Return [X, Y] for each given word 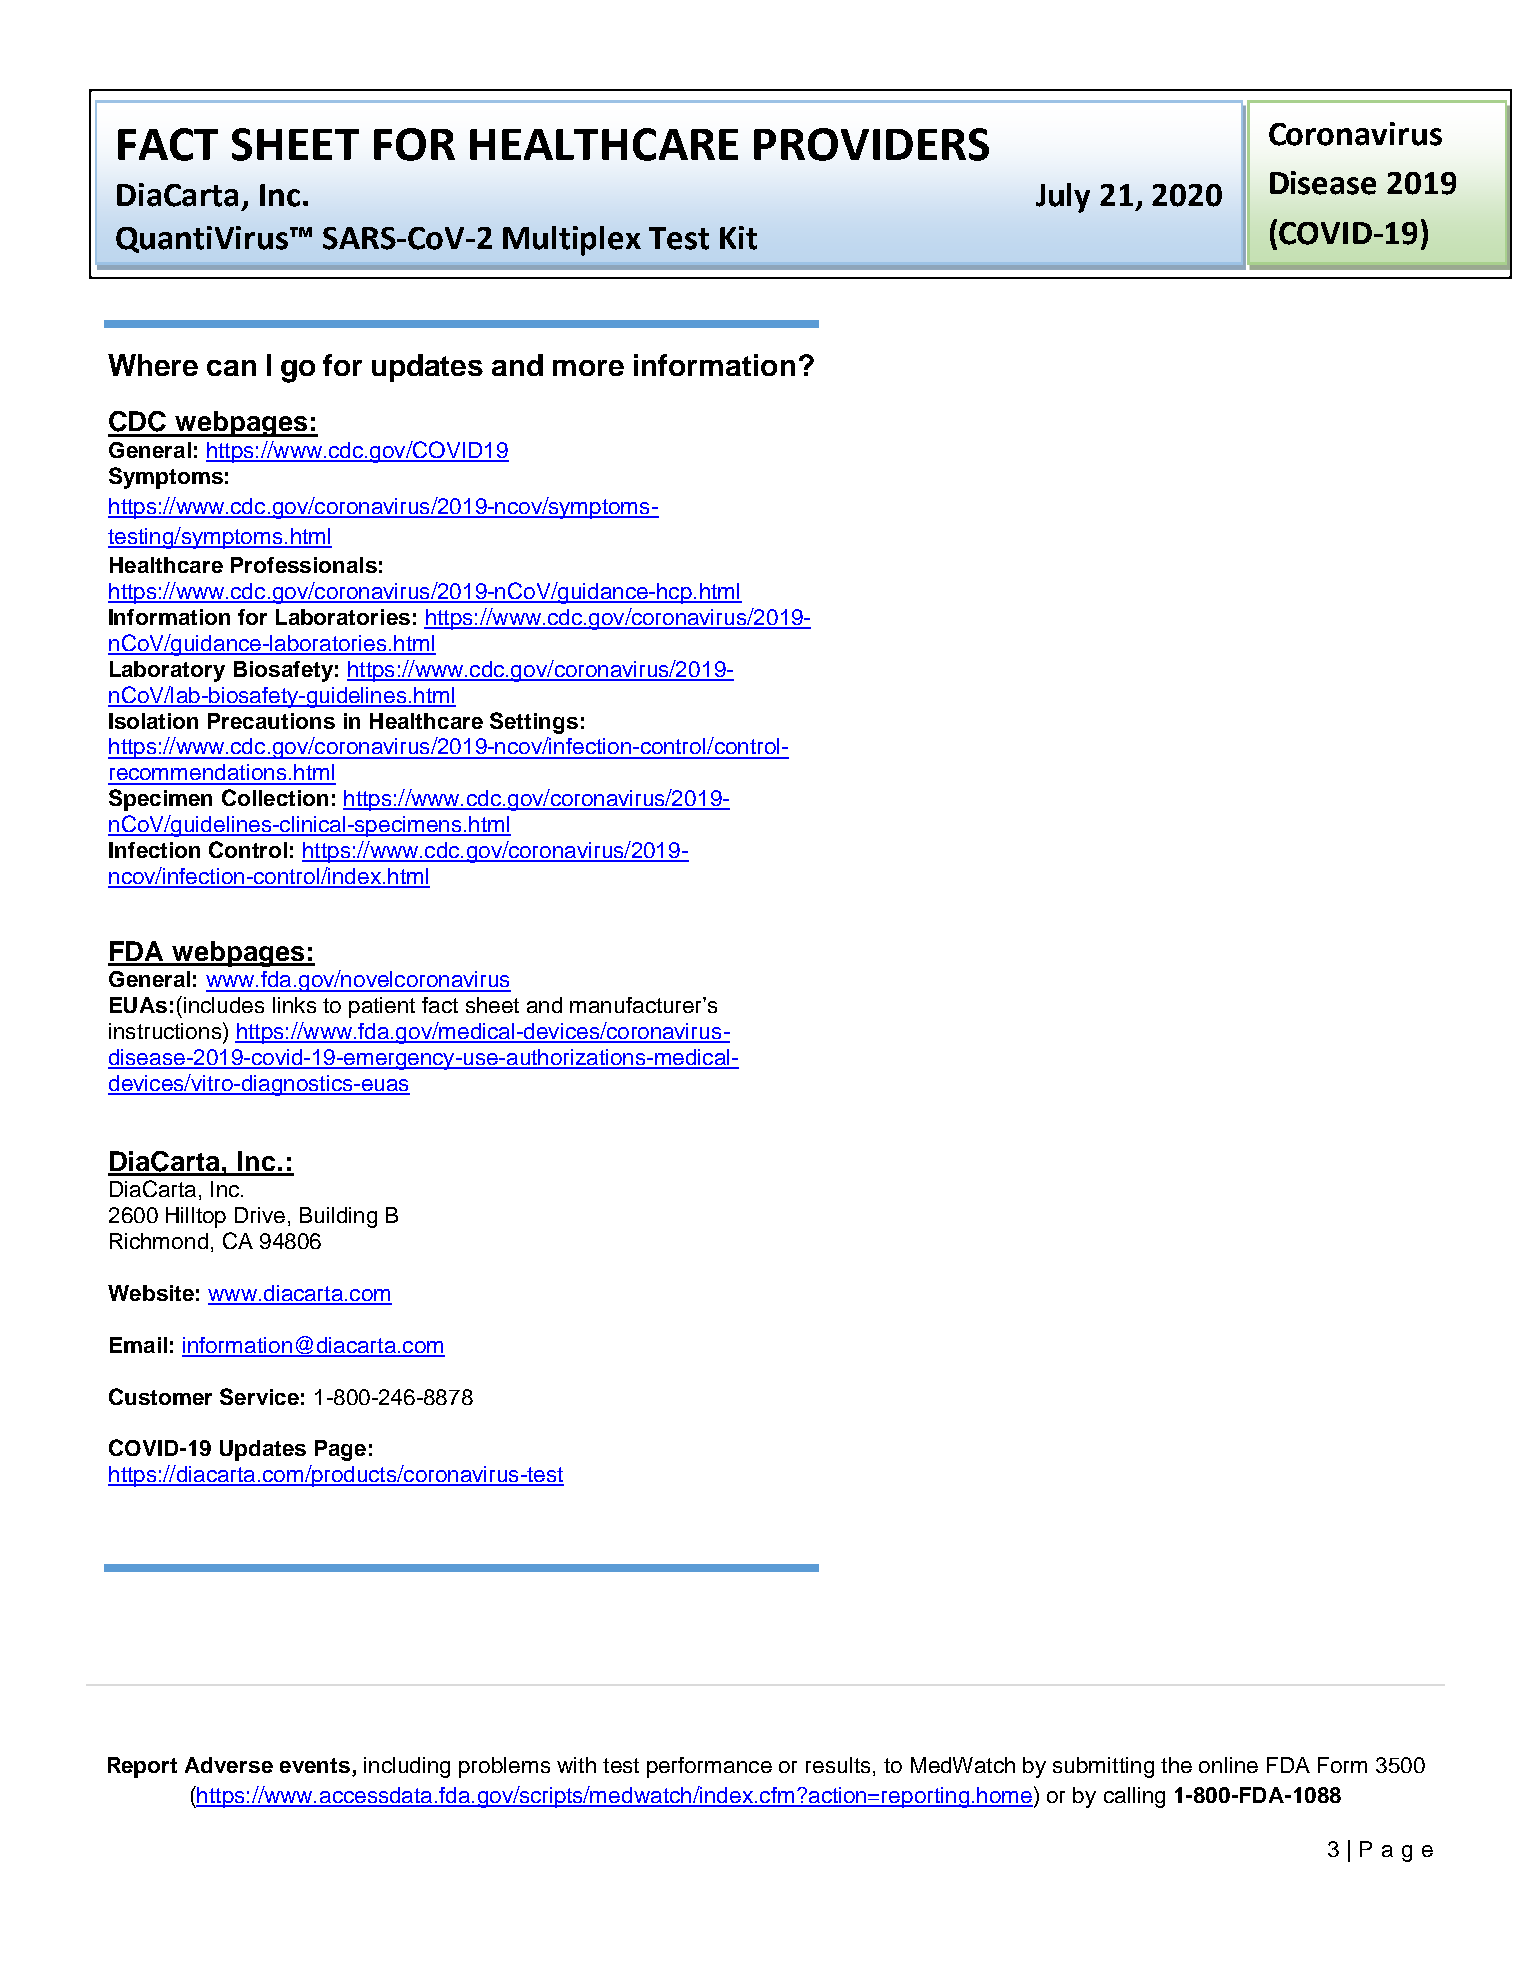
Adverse [229, 1765]
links [294, 1005]
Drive [260, 1215]
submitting [1103, 1767]
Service [259, 1396]
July [1063, 198]
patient [382, 1007]
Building [338, 1217]
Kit [738, 238]
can [231, 368]
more [588, 368]
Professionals [304, 565]
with [576, 1765]
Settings [534, 723]
